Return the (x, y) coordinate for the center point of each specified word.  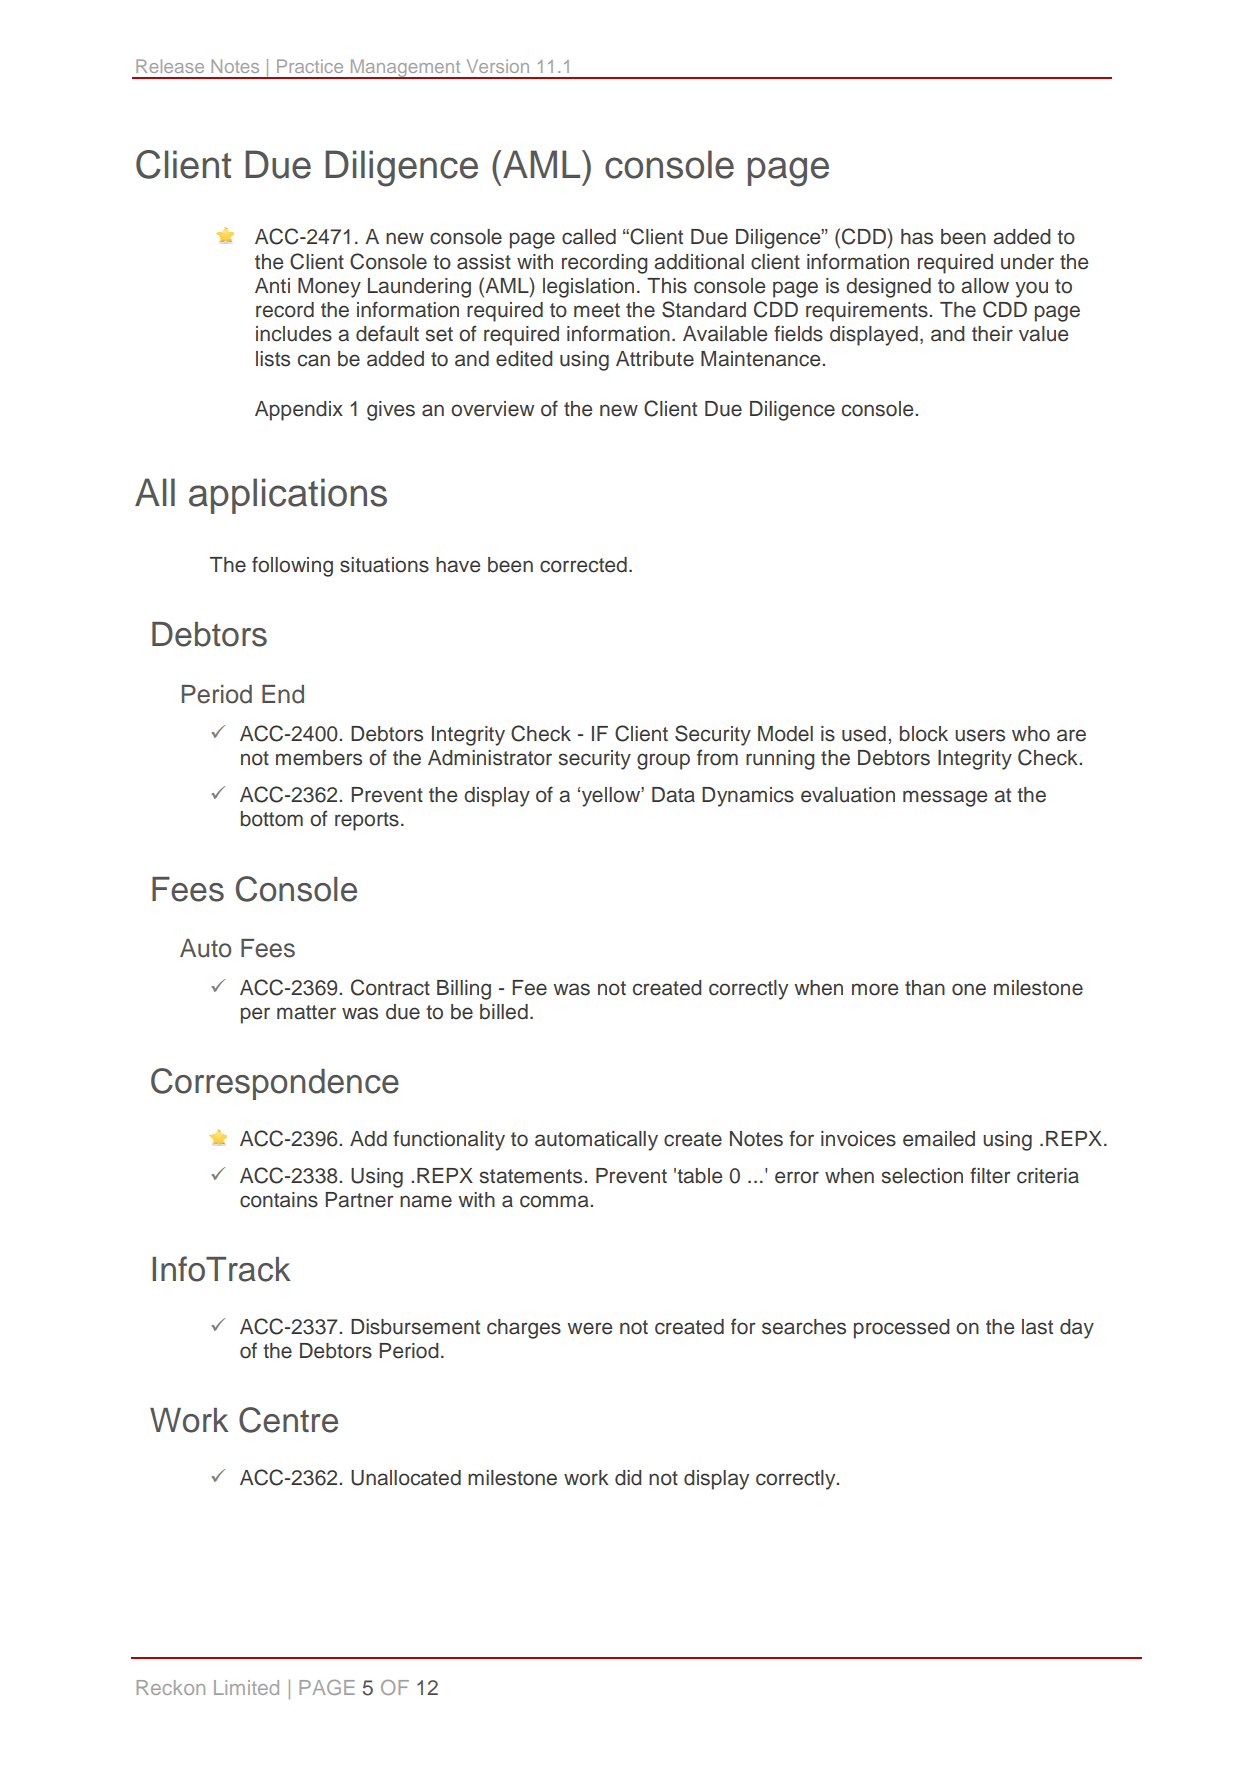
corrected (583, 565)
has (917, 237)
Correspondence (275, 1084)
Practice (310, 66)
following (292, 566)
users (980, 735)
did (628, 1478)
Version (498, 66)
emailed (939, 1139)
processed (902, 1329)
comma (555, 1201)
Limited (246, 1687)
